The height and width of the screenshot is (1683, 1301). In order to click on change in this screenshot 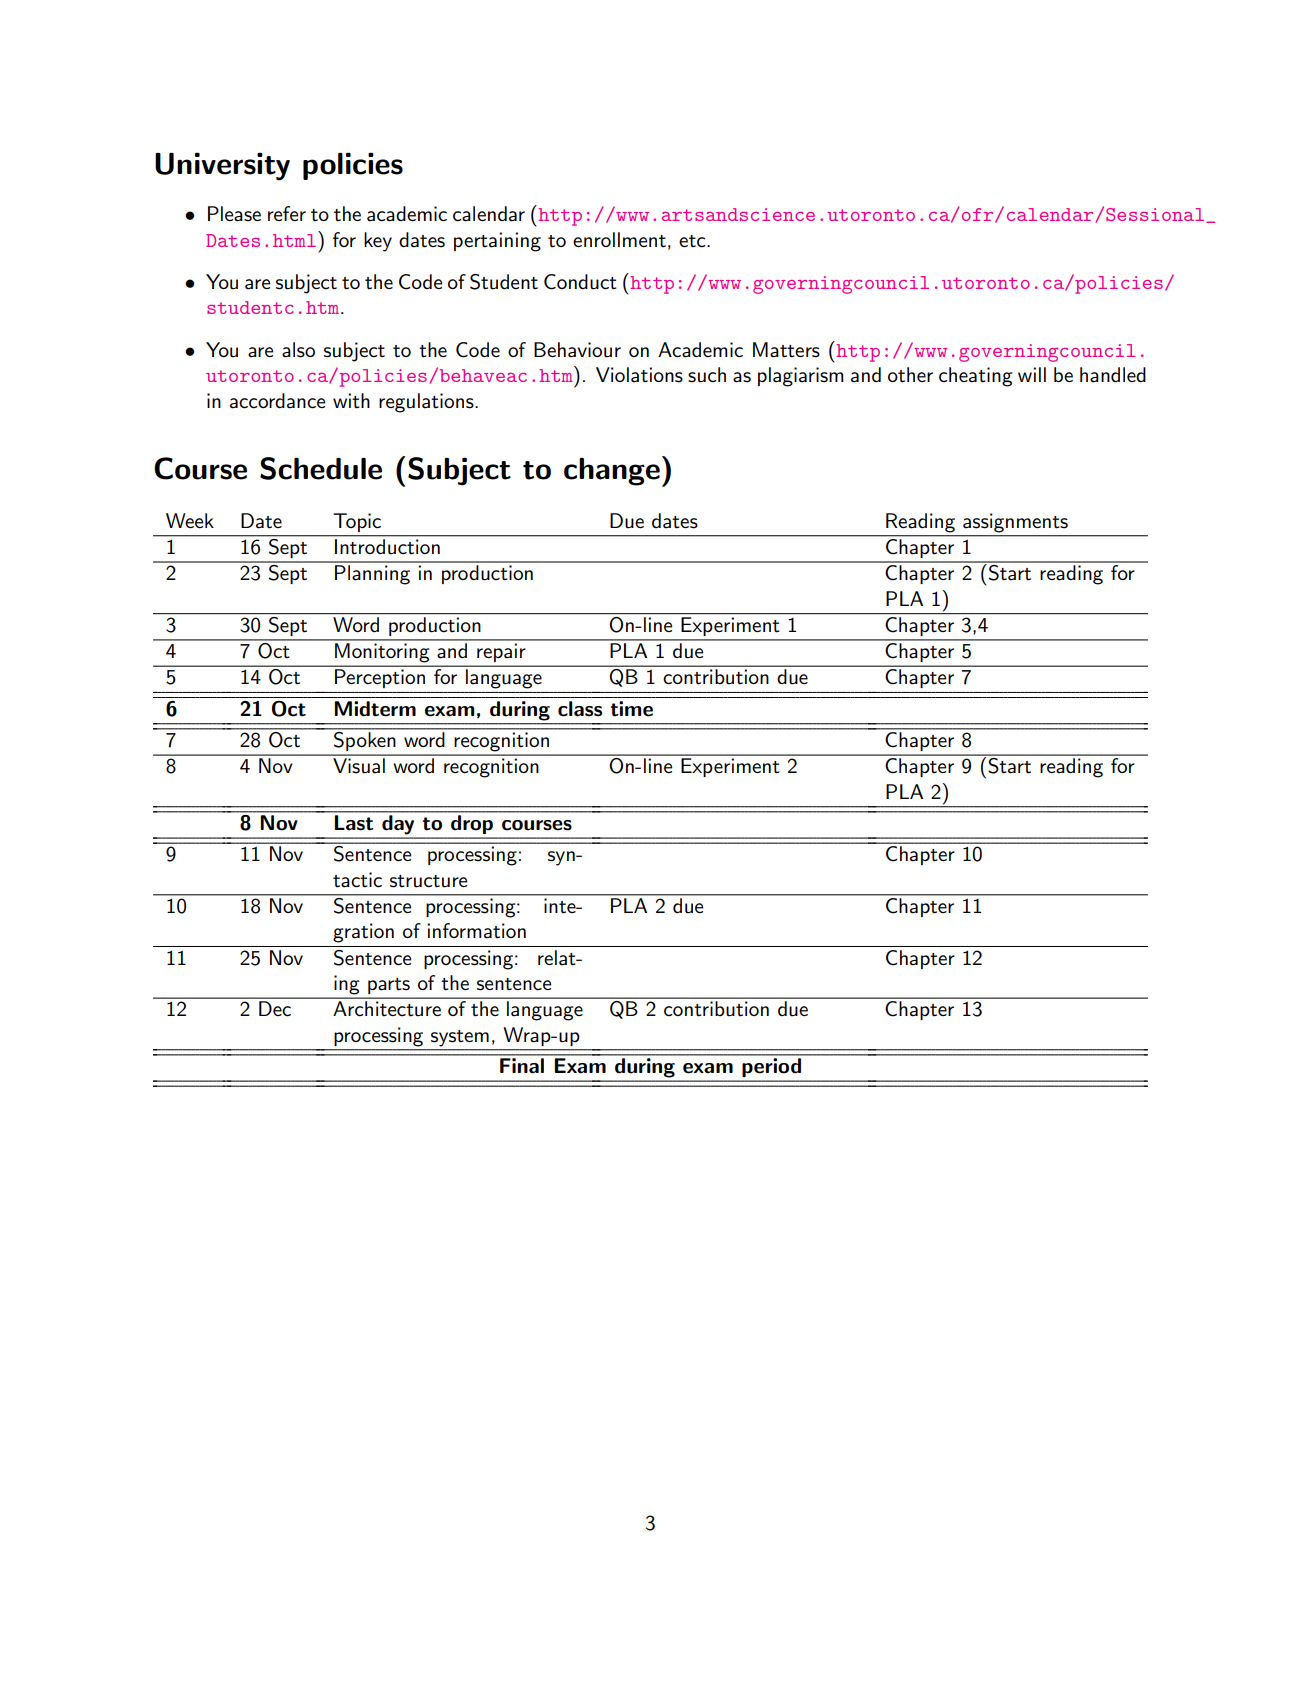, I will do `click(612, 472)`.
